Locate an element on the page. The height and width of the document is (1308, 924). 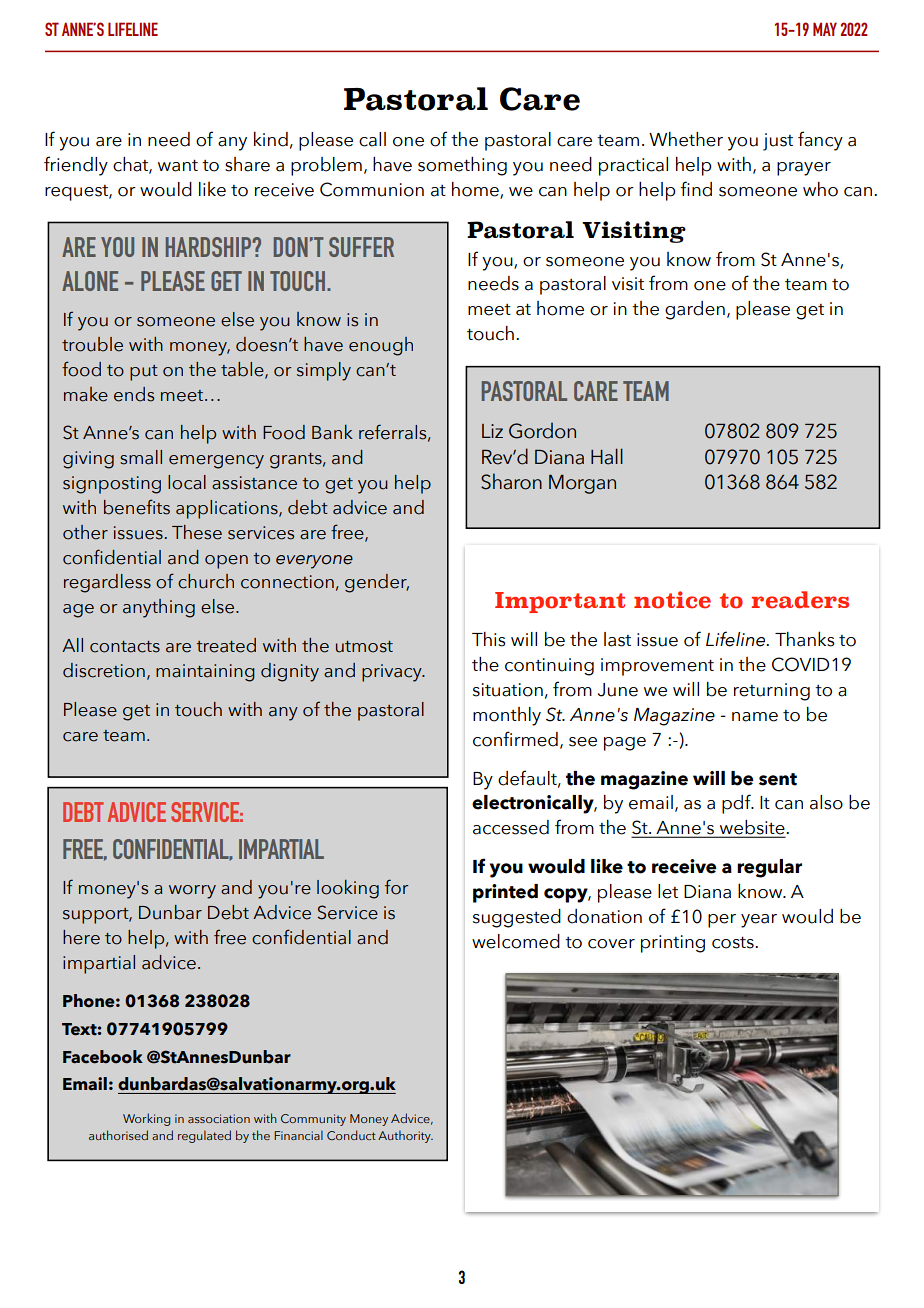
something is located at coordinates (462, 166).
